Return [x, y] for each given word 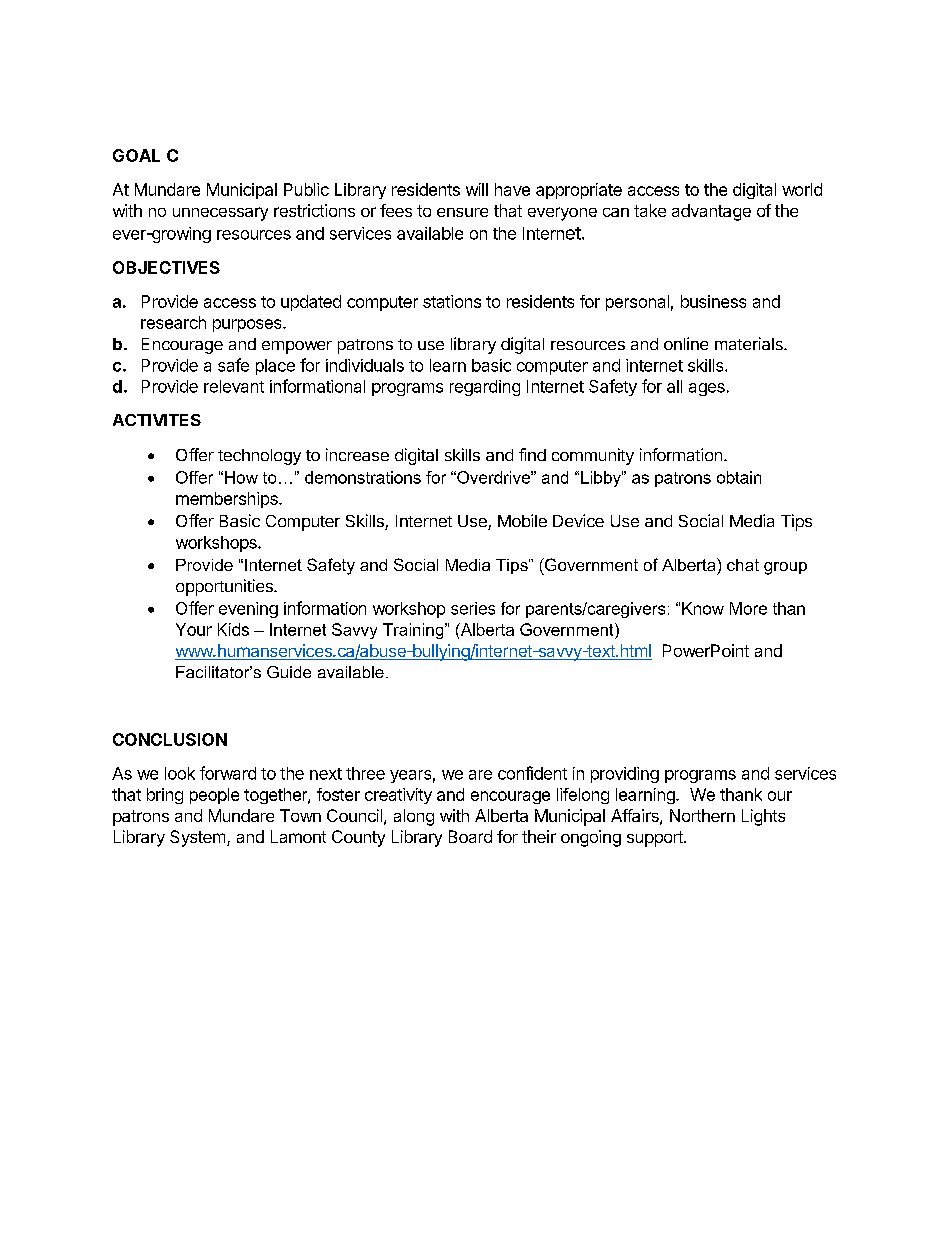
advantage [711, 212]
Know [703, 608]
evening [248, 610]
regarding [485, 388]
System [199, 838]
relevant [234, 386]
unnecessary [220, 214]
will [477, 189]
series [473, 608]
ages [707, 389]
